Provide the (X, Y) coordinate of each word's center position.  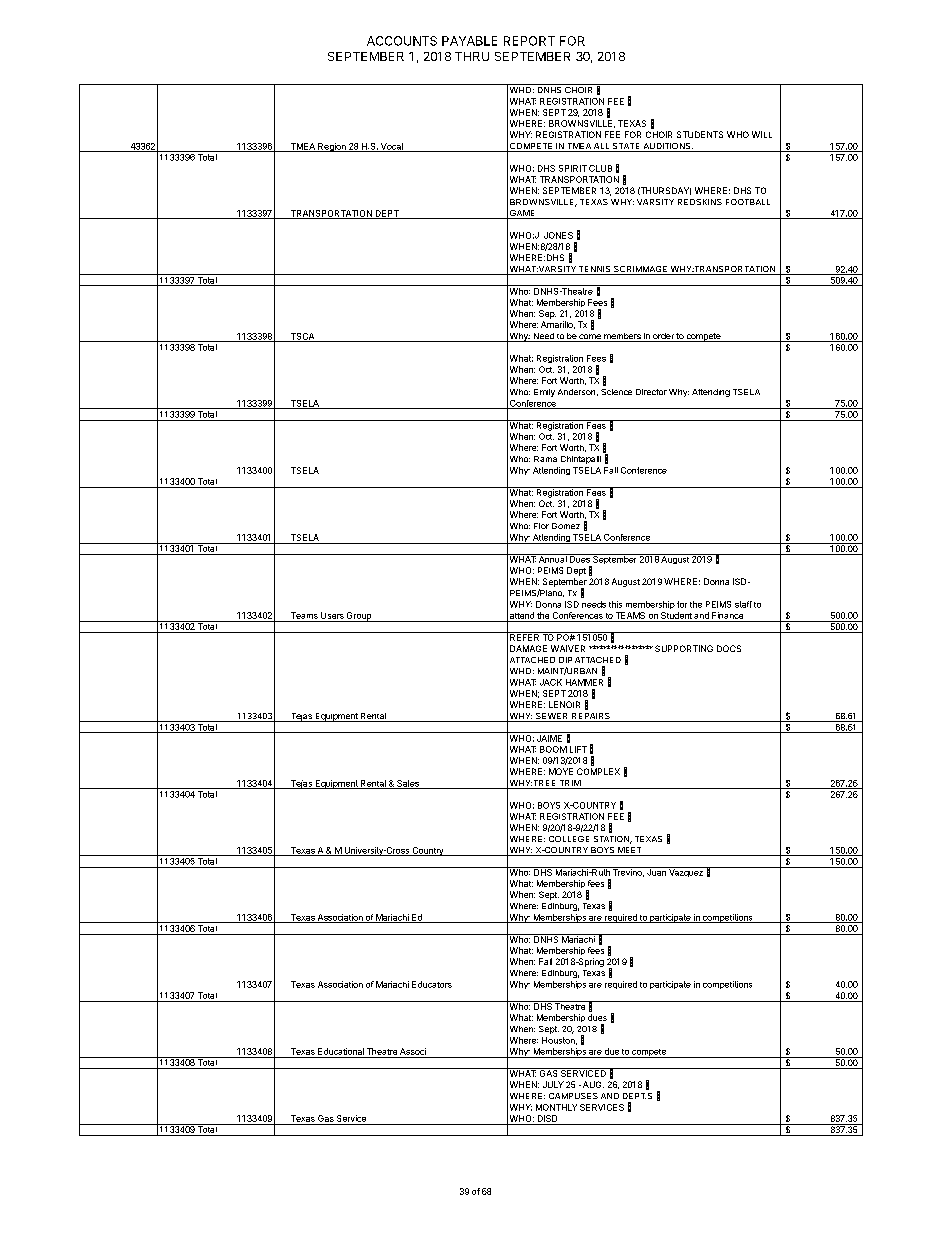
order (663, 337)
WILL (762, 134)
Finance (727, 615)
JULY (553, 1084)
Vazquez (686, 872)
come (590, 338)
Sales (408, 784)
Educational (341, 1051)
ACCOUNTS (402, 41)
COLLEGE (569, 839)
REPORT (529, 41)
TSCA (302, 337)
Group (359, 617)
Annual (553, 558)
